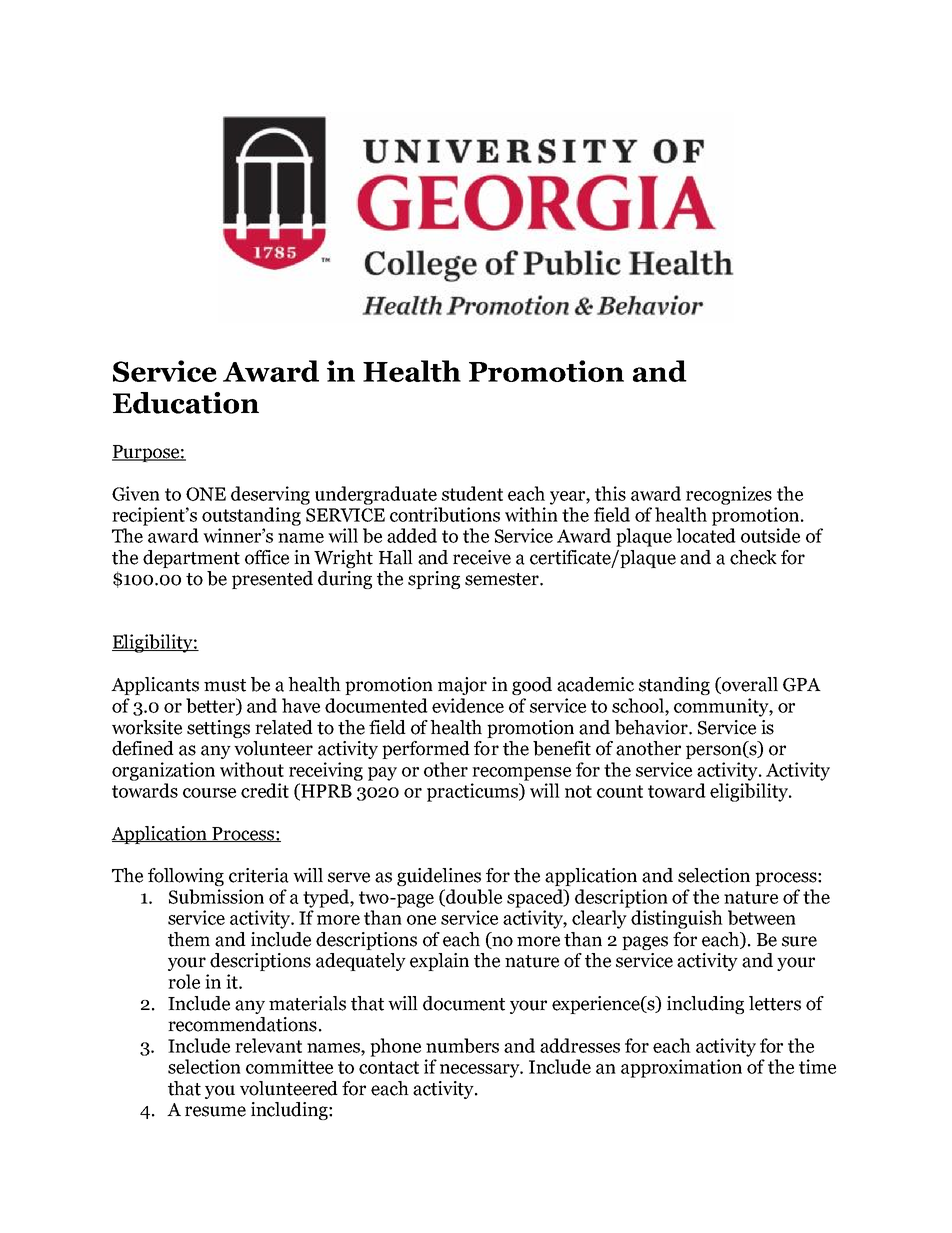 The width and height of the screenshot is (952, 1233). What do you see at coordinates (472, 493) in the screenshot?
I see `student` at bounding box center [472, 493].
